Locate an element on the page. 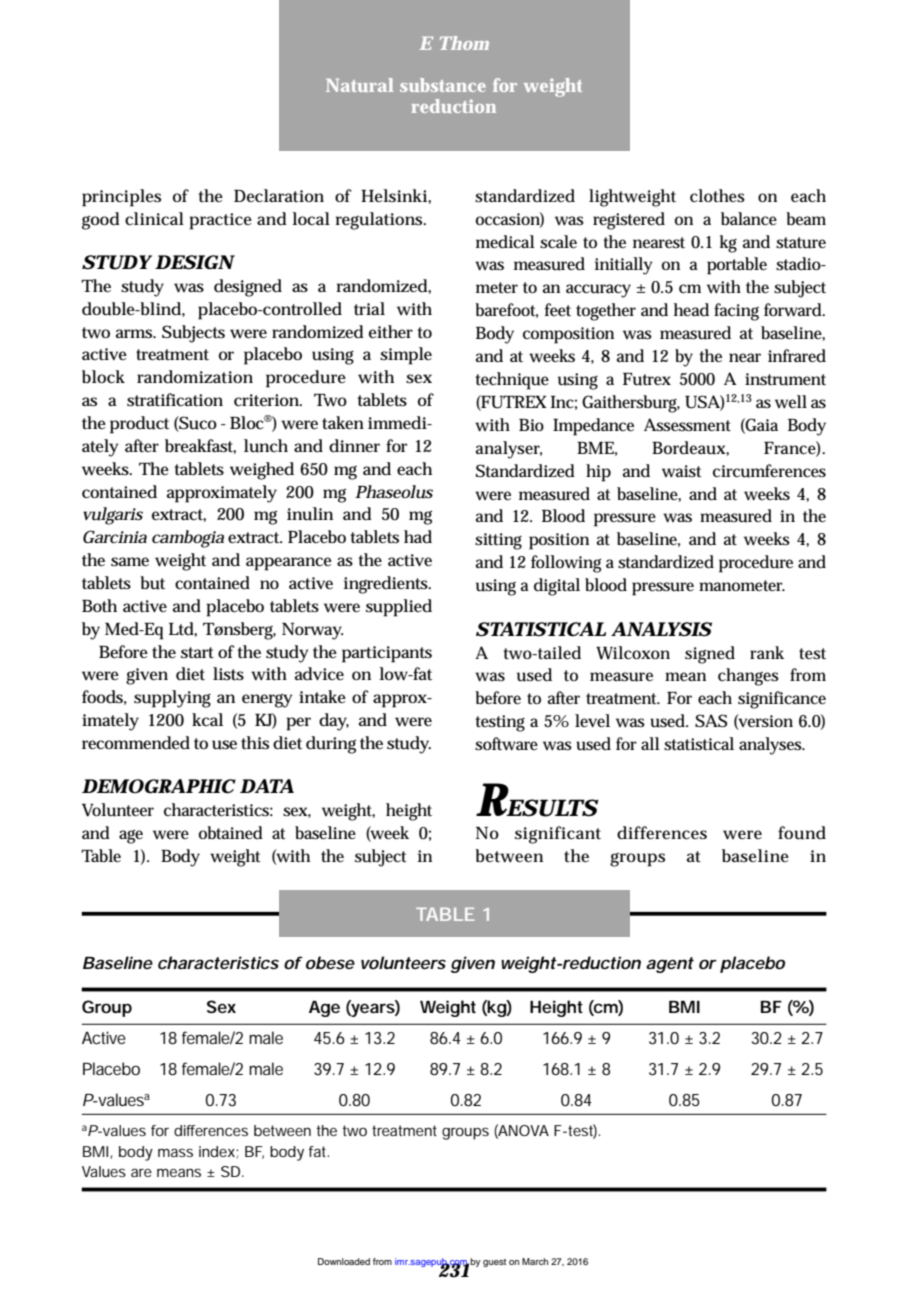 This page has width=906, height=1316. substance is located at coordinates (443, 85).
